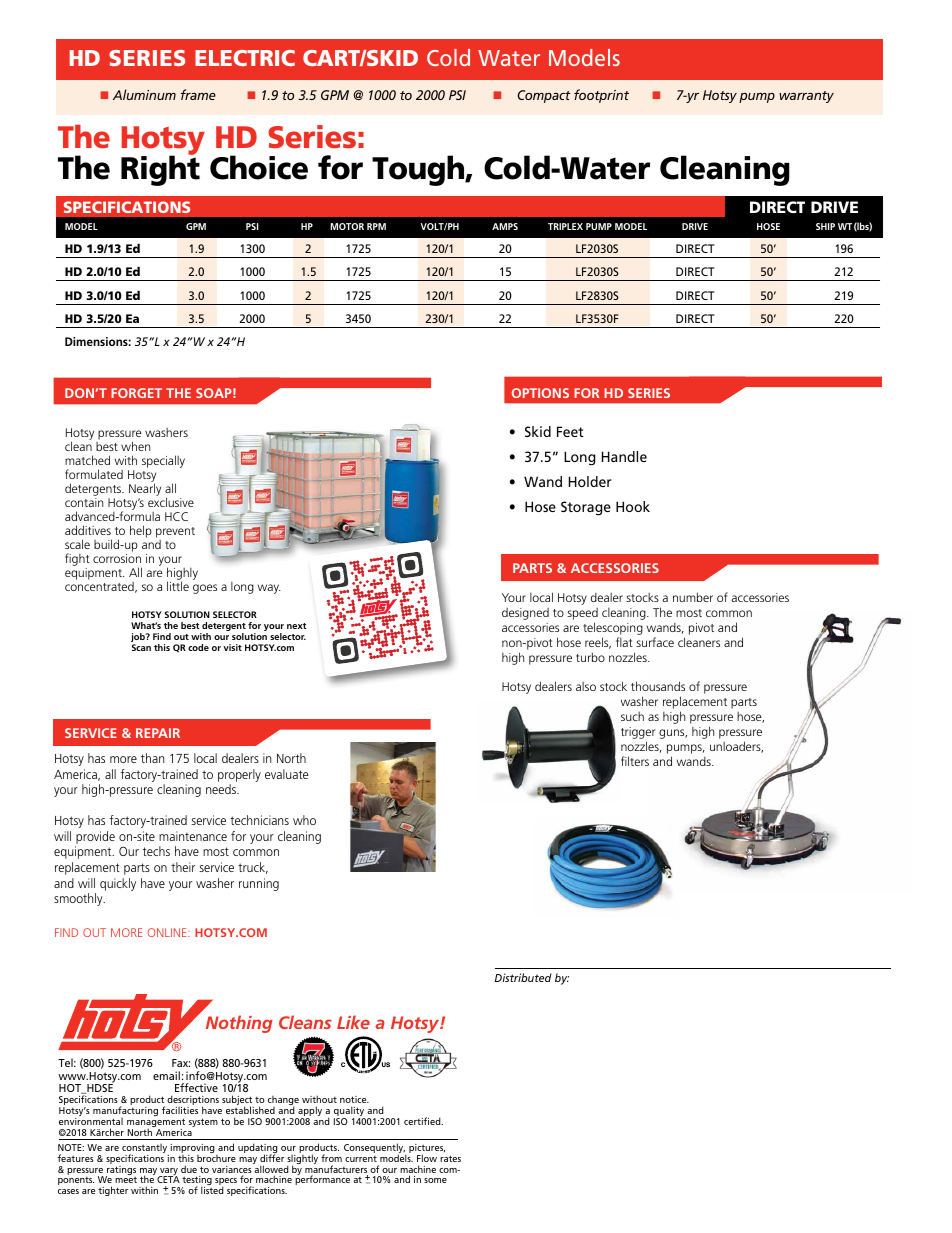  What do you see at coordinates (144, 94) in the document?
I see `Aluminum` at bounding box center [144, 94].
